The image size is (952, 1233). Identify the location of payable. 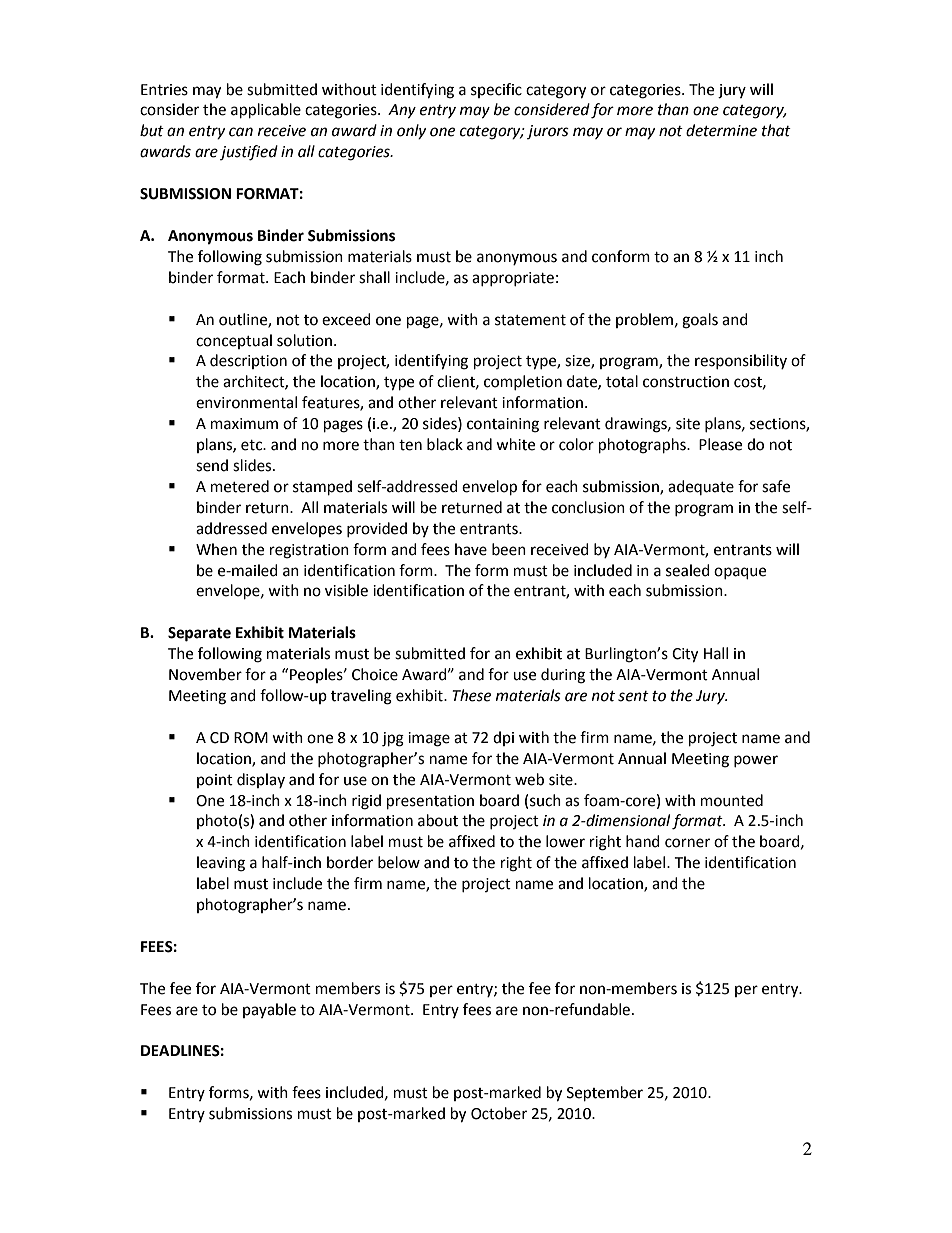
(269, 1010).
